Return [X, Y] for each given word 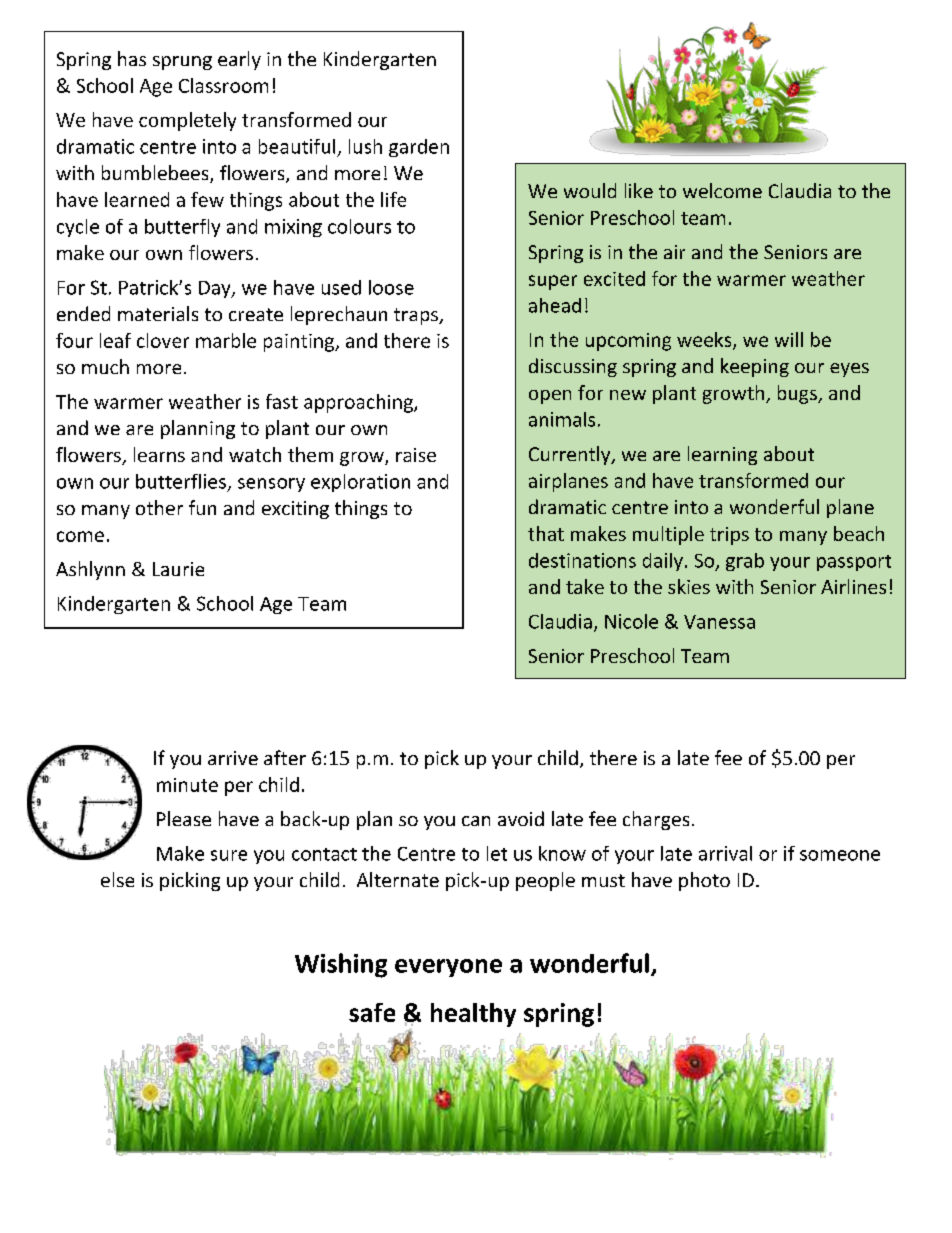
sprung [182, 63]
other [159, 507]
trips [729, 536]
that [546, 533]
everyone [448, 968]
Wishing [341, 965]
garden [419, 148]
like [639, 190]
